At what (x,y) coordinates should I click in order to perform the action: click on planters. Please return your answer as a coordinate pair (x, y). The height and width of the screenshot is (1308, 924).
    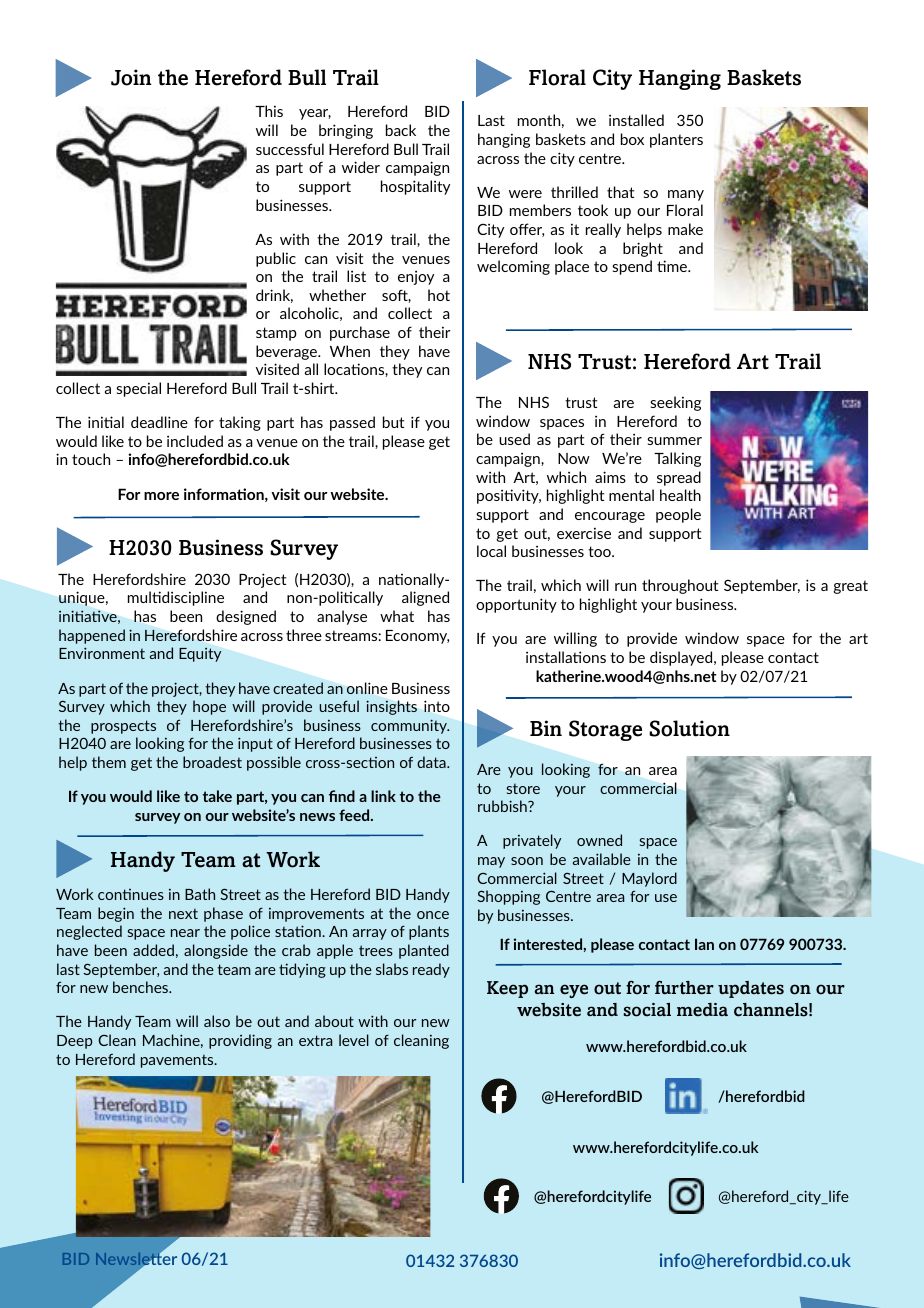
    Looking at the image, I should click on (676, 140).
